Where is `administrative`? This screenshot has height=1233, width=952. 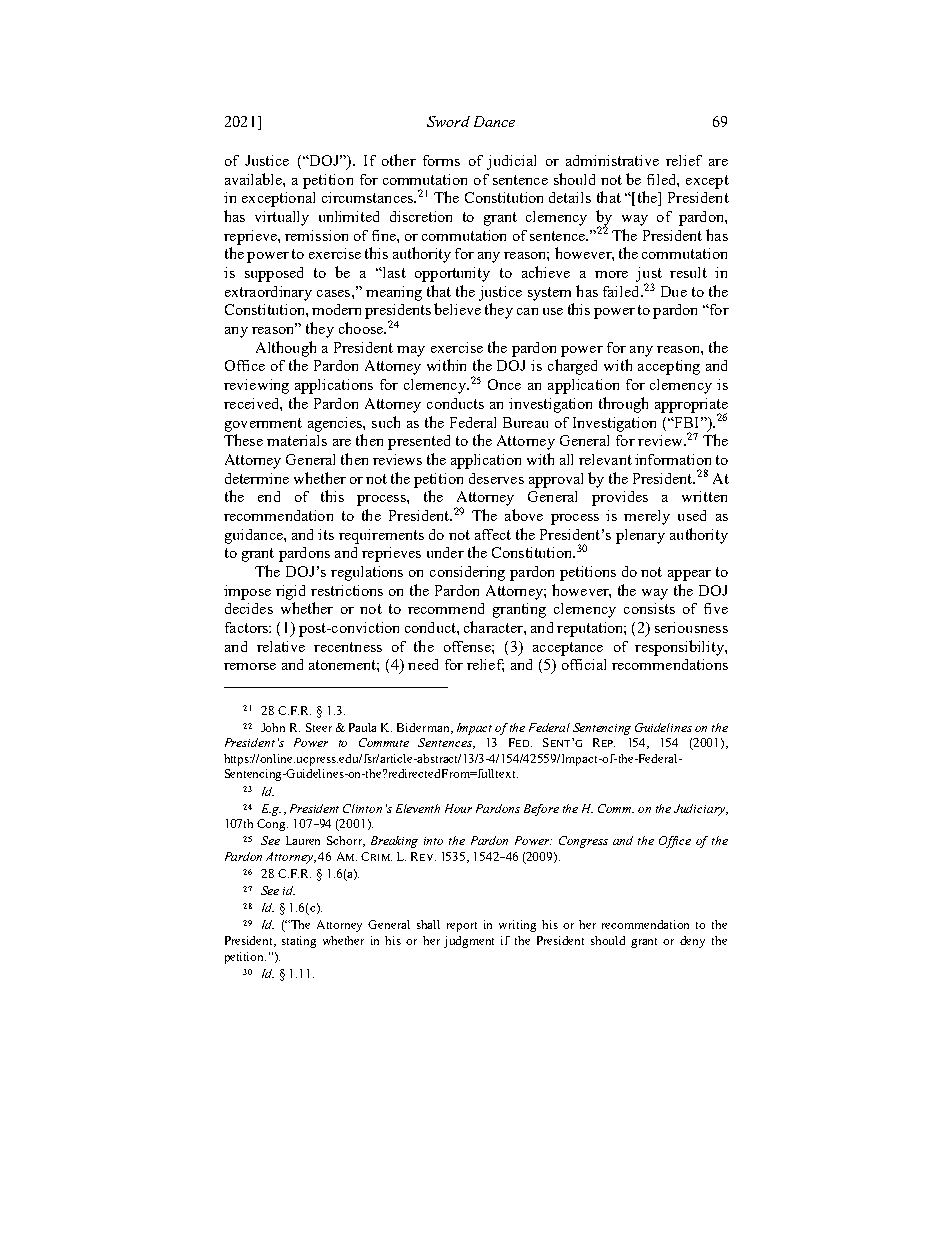
administrative is located at coordinates (612, 160).
